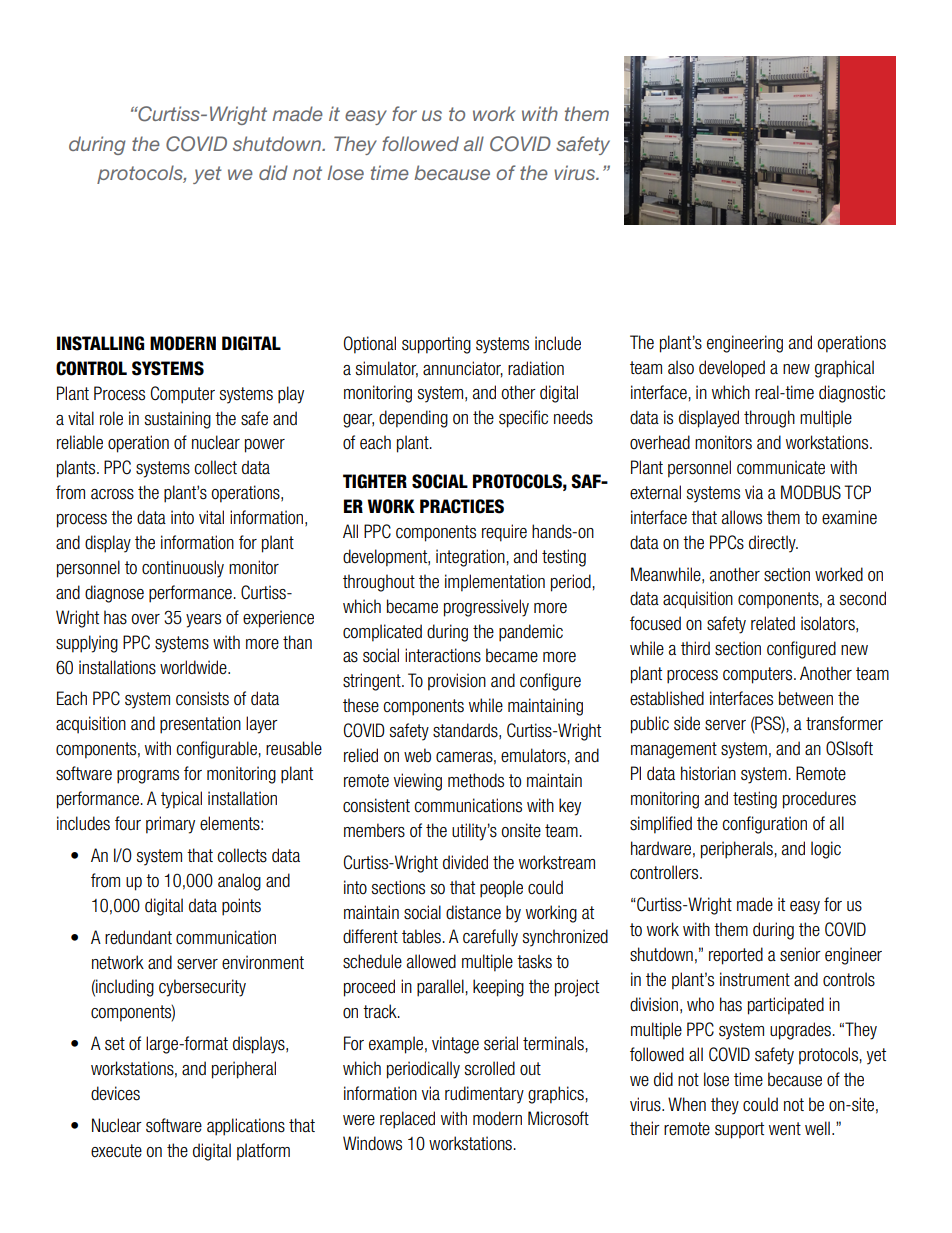 Image resolution: width=952 pixels, height=1233 pixels. What do you see at coordinates (536, 368) in the page?
I see `radiation` at bounding box center [536, 368].
